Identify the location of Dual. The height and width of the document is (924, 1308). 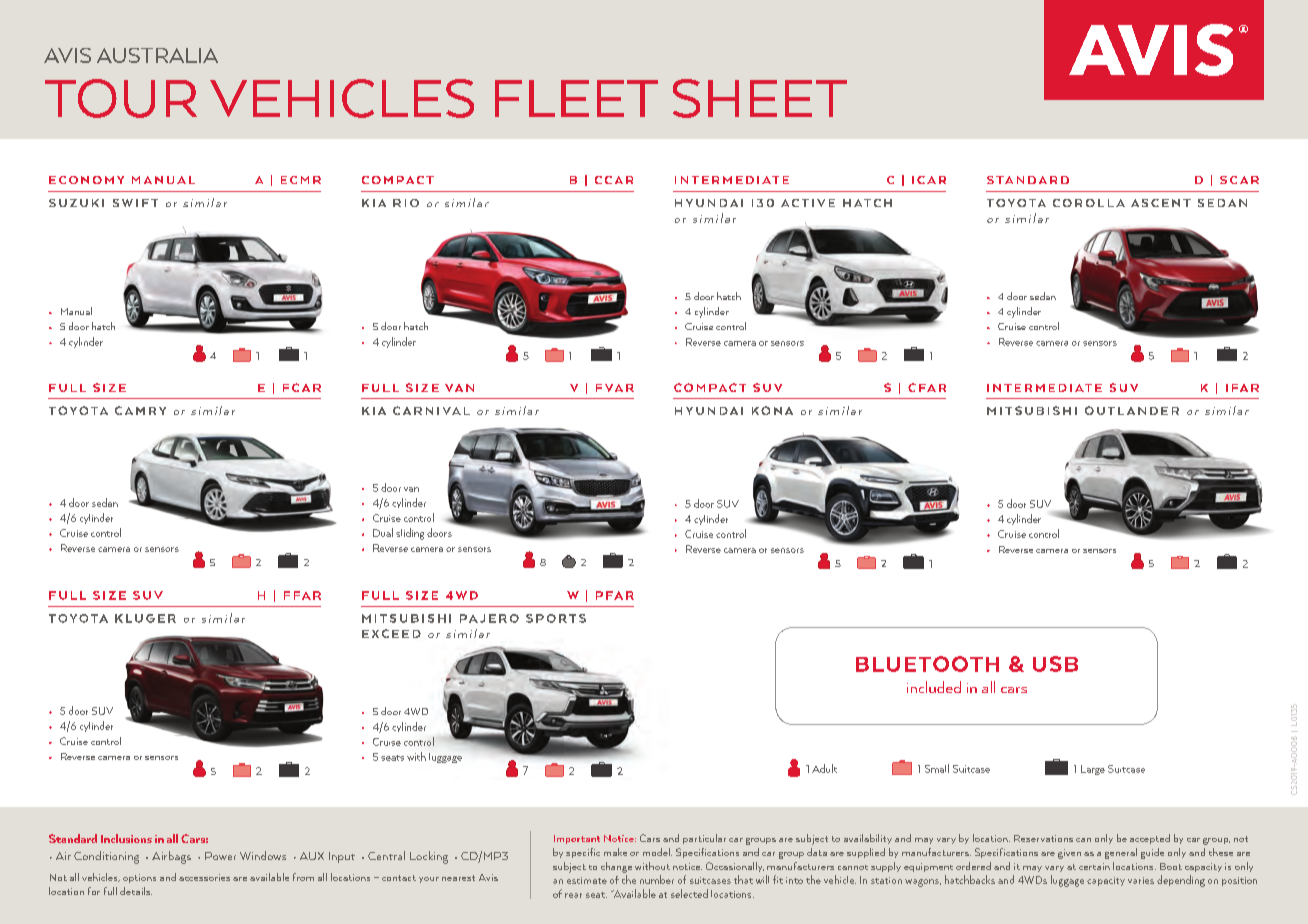
(383, 532).
